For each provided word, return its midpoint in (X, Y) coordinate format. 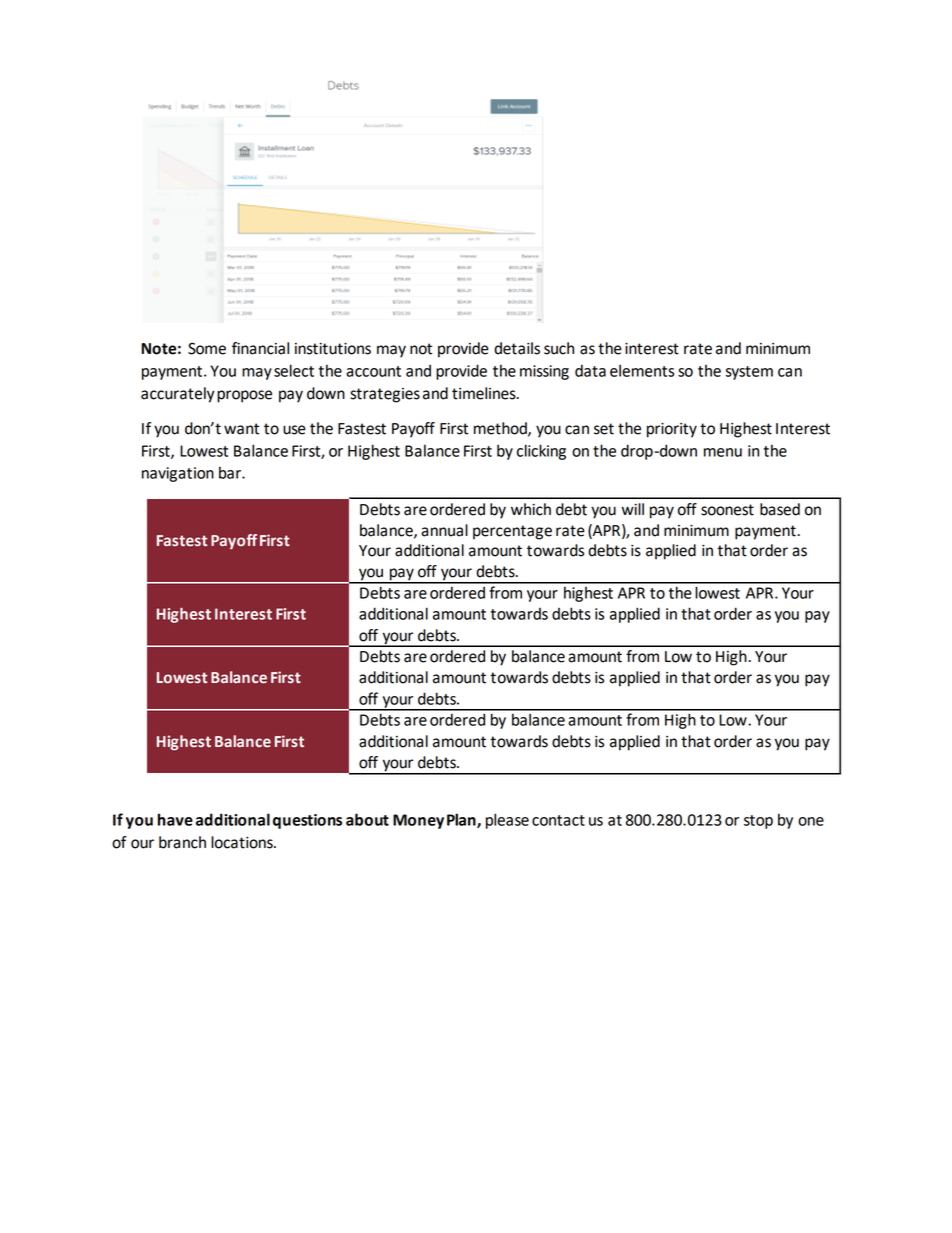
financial (260, 348)
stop (758, 822)
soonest (727, 510)
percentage (512, 532)
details (517, 348)
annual (444, 530)
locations (243, 842)
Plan (462, 820)
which (531, 509)
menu (723, 452)
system (749, 373)
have (175, 819)
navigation (178, 474)
